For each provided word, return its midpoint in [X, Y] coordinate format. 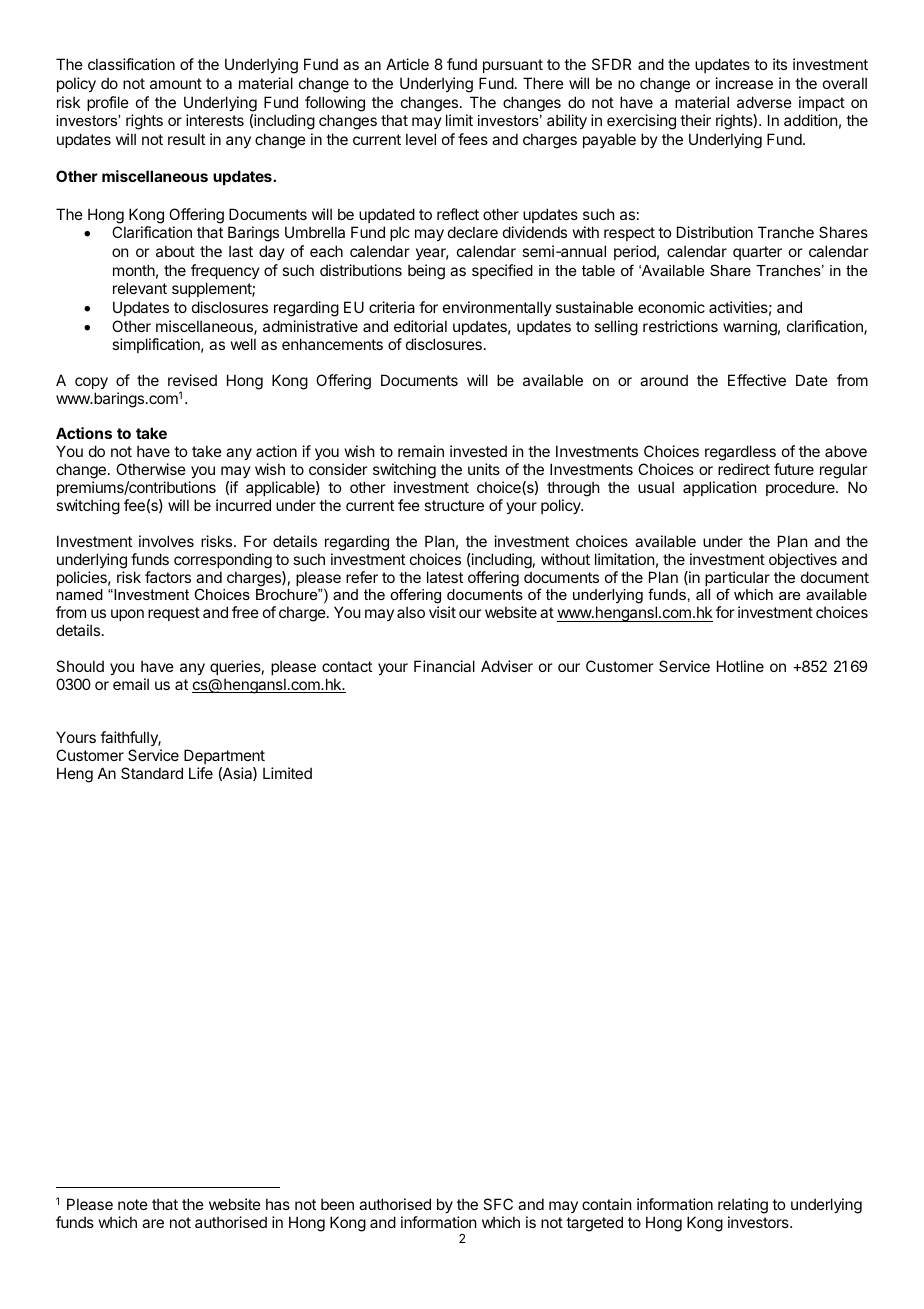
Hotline [740, 666]
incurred [243, 505]
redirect [744, 469]
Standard [152, 773]
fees [473, 139]
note [133, 1204]
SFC [498, 1204]
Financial [444, 666]
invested [478, 451]
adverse [764, 102]
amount [176, 83]
